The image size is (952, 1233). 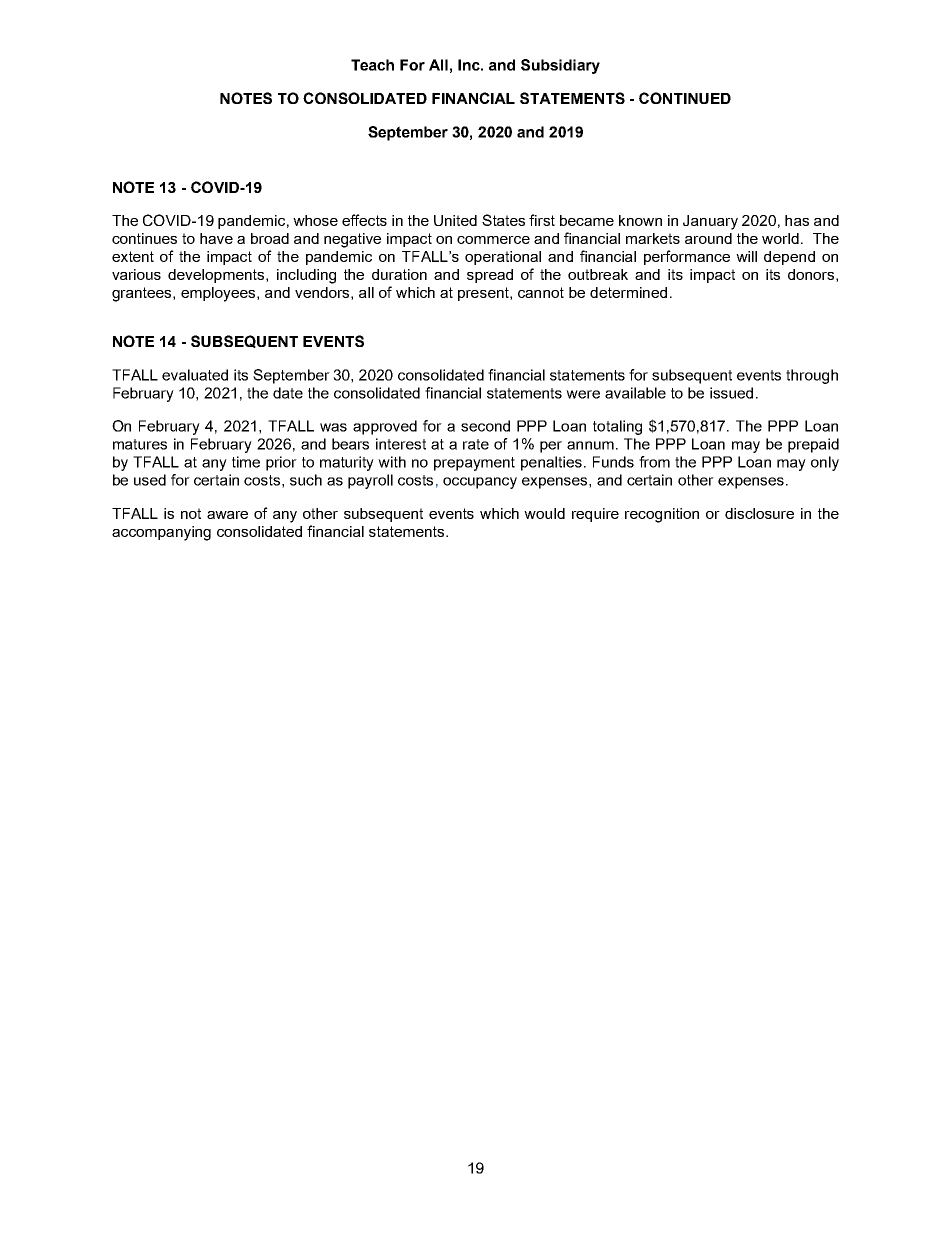 What do you see at coordinates (227, 515) in the document?
I see `aware` at bounding box center [227, 515].
